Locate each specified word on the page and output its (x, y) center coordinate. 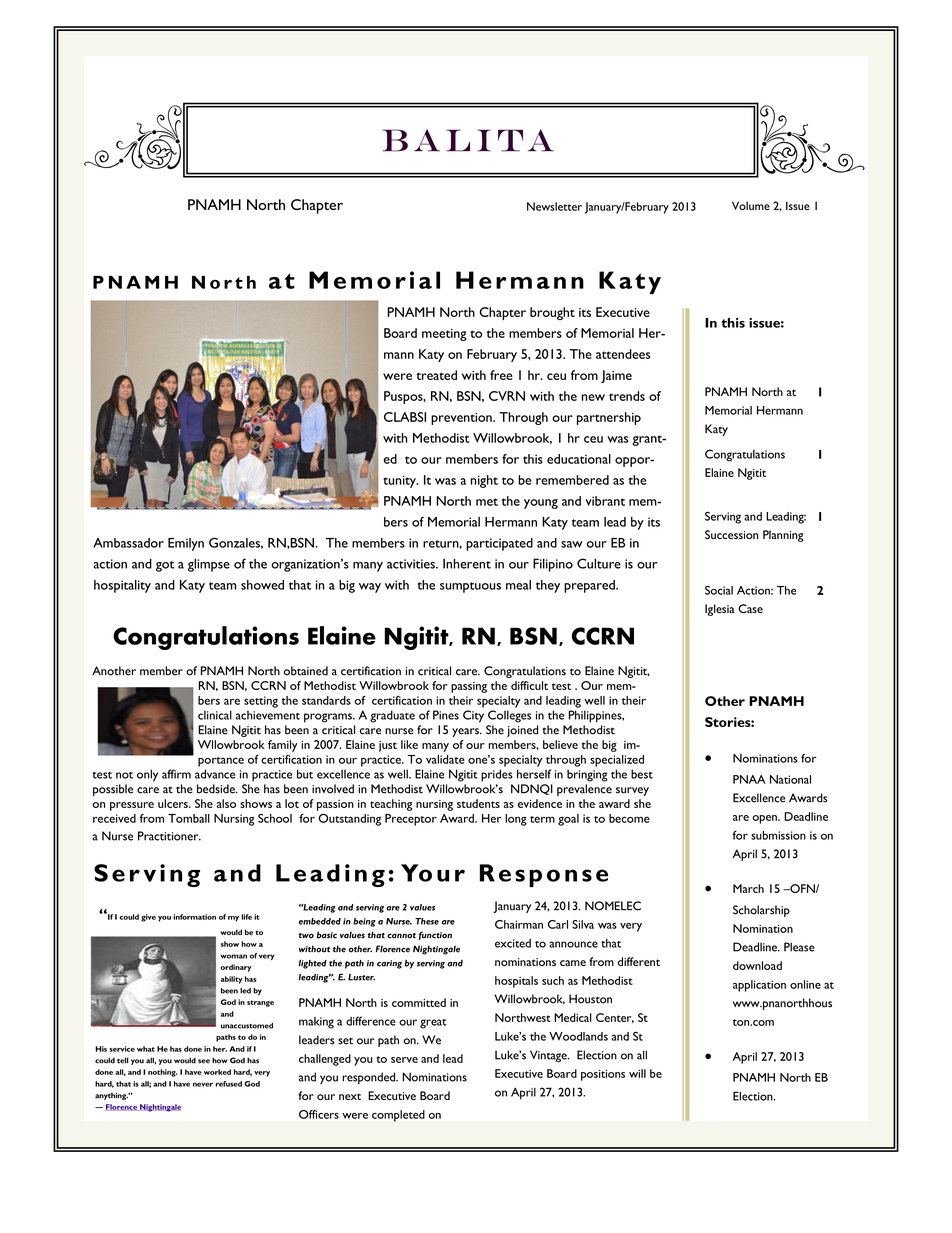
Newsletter (554, 206)
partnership (609, 418)
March (748, 888)
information (194, 917)
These (427, 921)
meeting (444, 335)
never (203, 1084)
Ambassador (128, 543)
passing (469, 687)
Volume (751, 205)
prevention (462, 419)
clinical (215, 715)
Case (750, 608)
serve (404, 1060)
